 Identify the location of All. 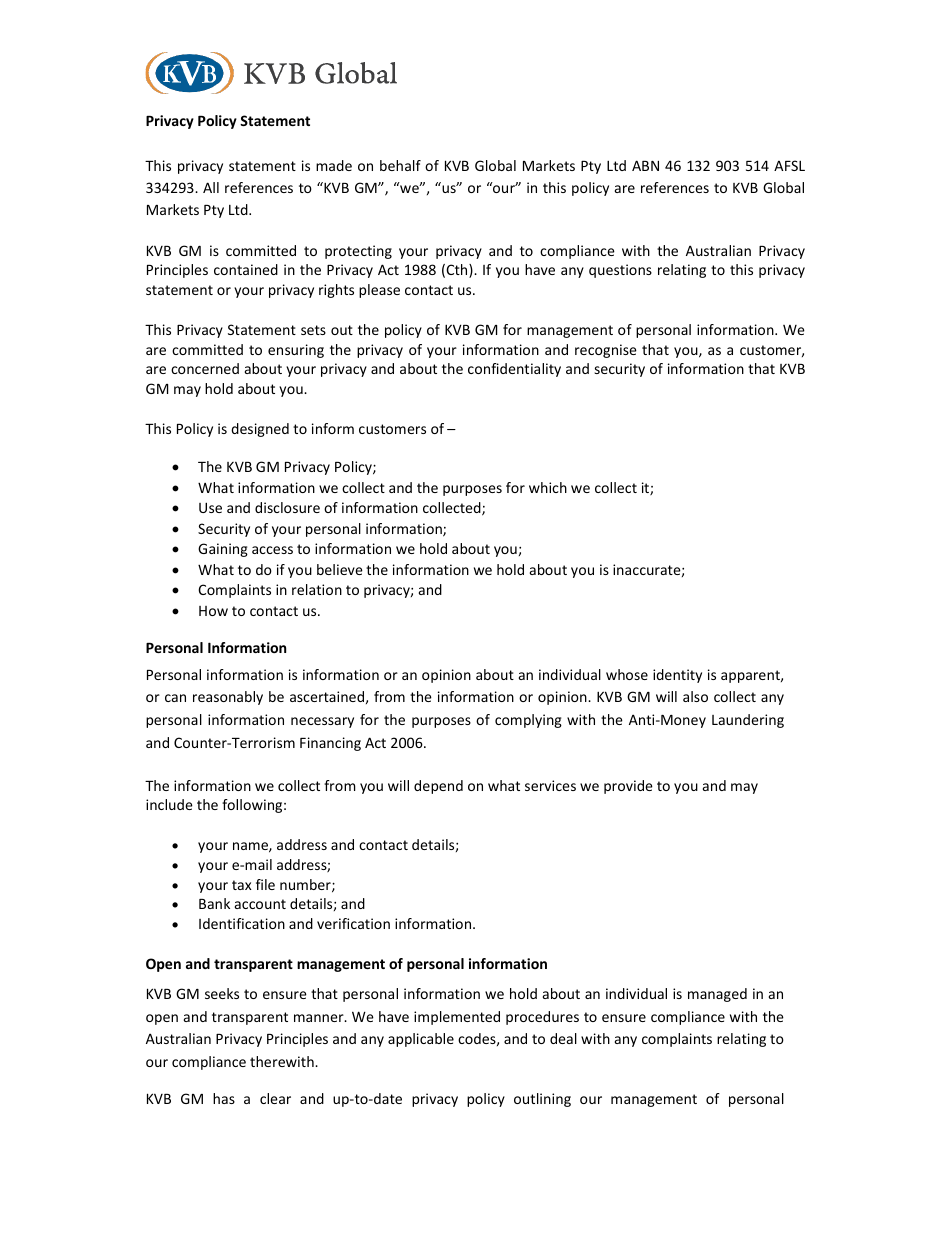
(211, 187).
